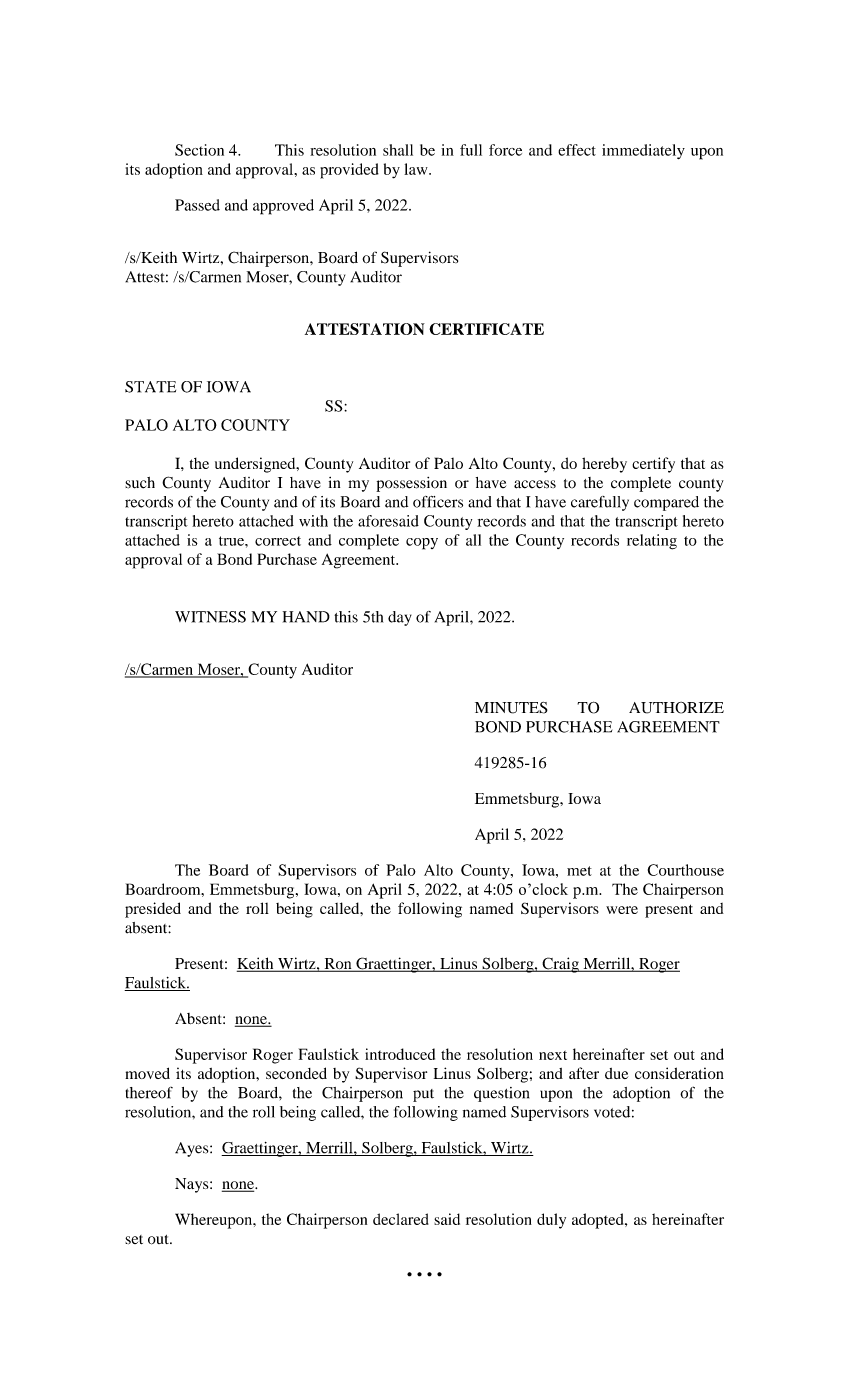 The height and width of the screenshot is (1400, 849). I want to click on presided, so click(153, 910).
